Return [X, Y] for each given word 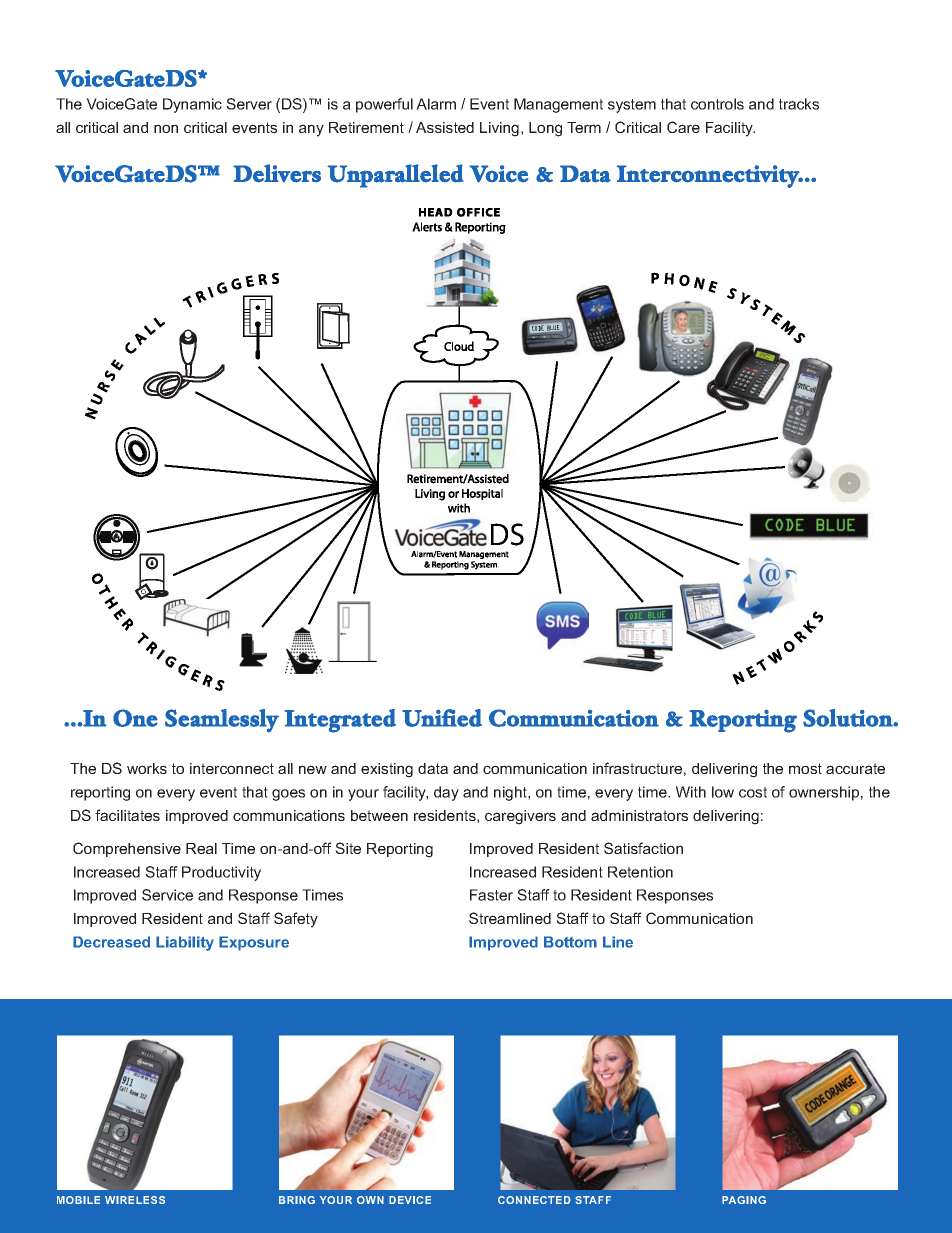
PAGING [744, 1200]
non [166, 128]
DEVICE [410, 1200]
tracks [799, 104]
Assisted [445, 127]
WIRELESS [135, 1200]
